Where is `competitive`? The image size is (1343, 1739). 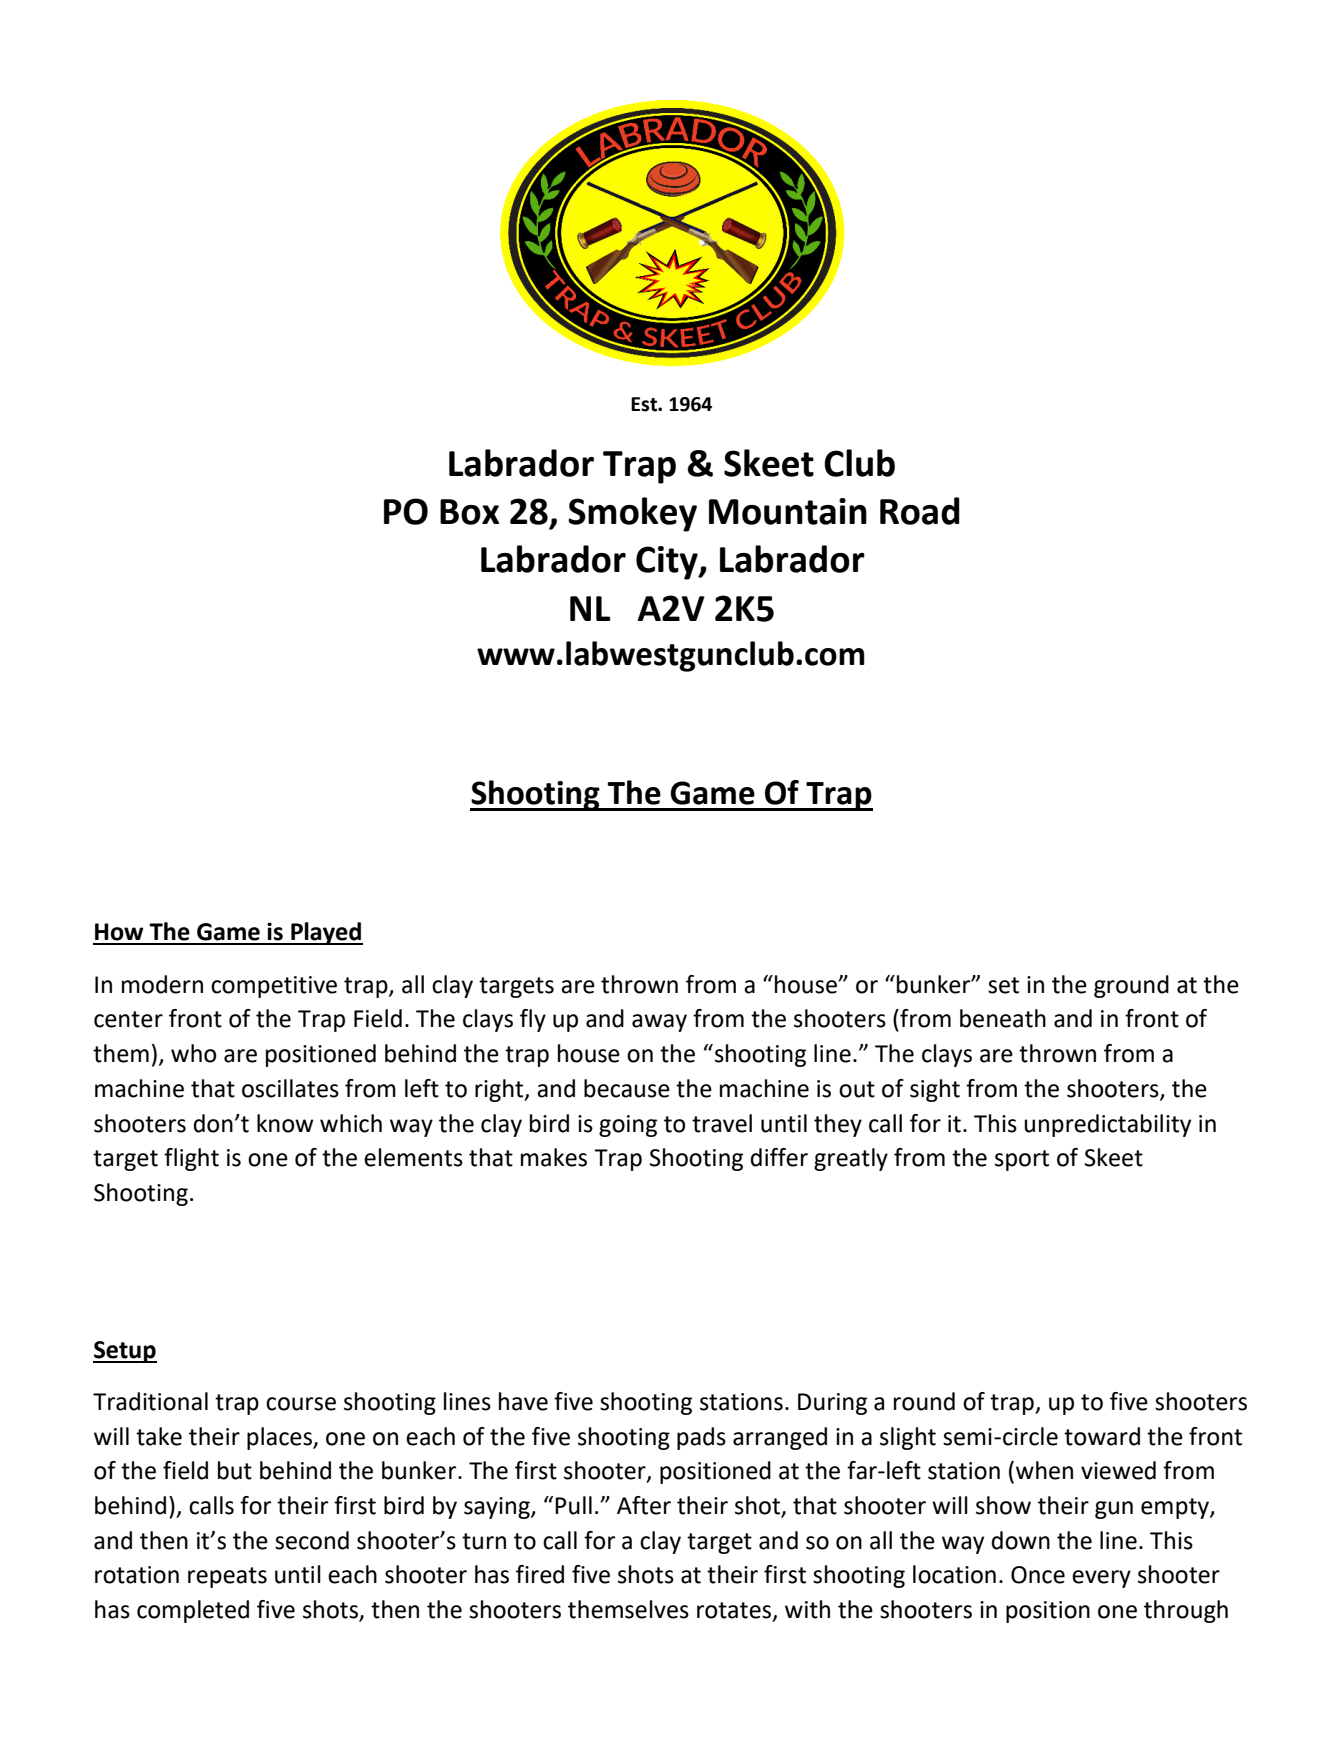 competitive is located at coordinates (274, 987).
